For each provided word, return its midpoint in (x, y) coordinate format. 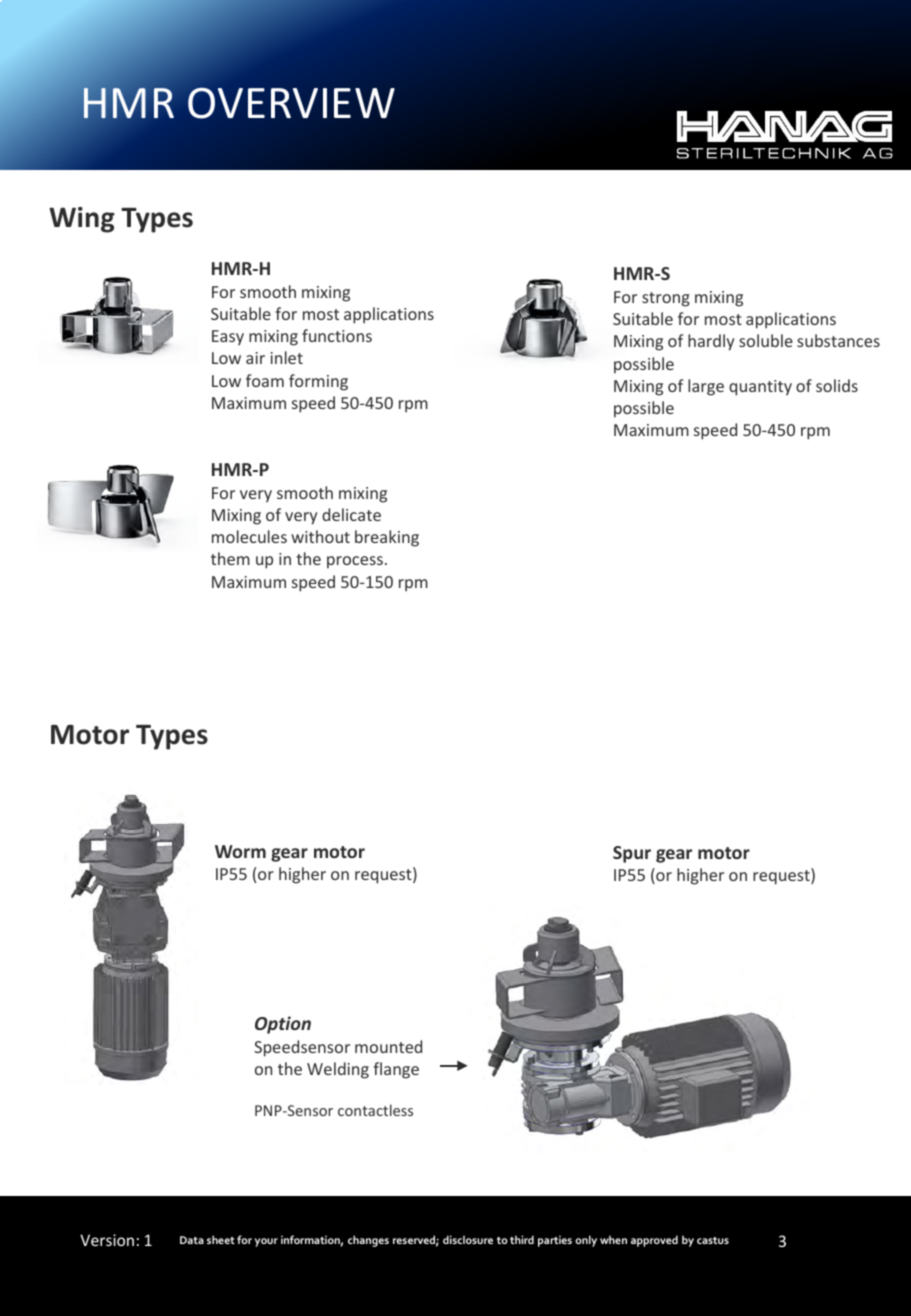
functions (337, 335)
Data (192, 1240)
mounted (388, 1046)
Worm (240, 851)
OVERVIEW (291, 103)
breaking (387, 538)
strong (666, 299)
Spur (632, 854)
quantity (760, 388)
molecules (249, 536)
